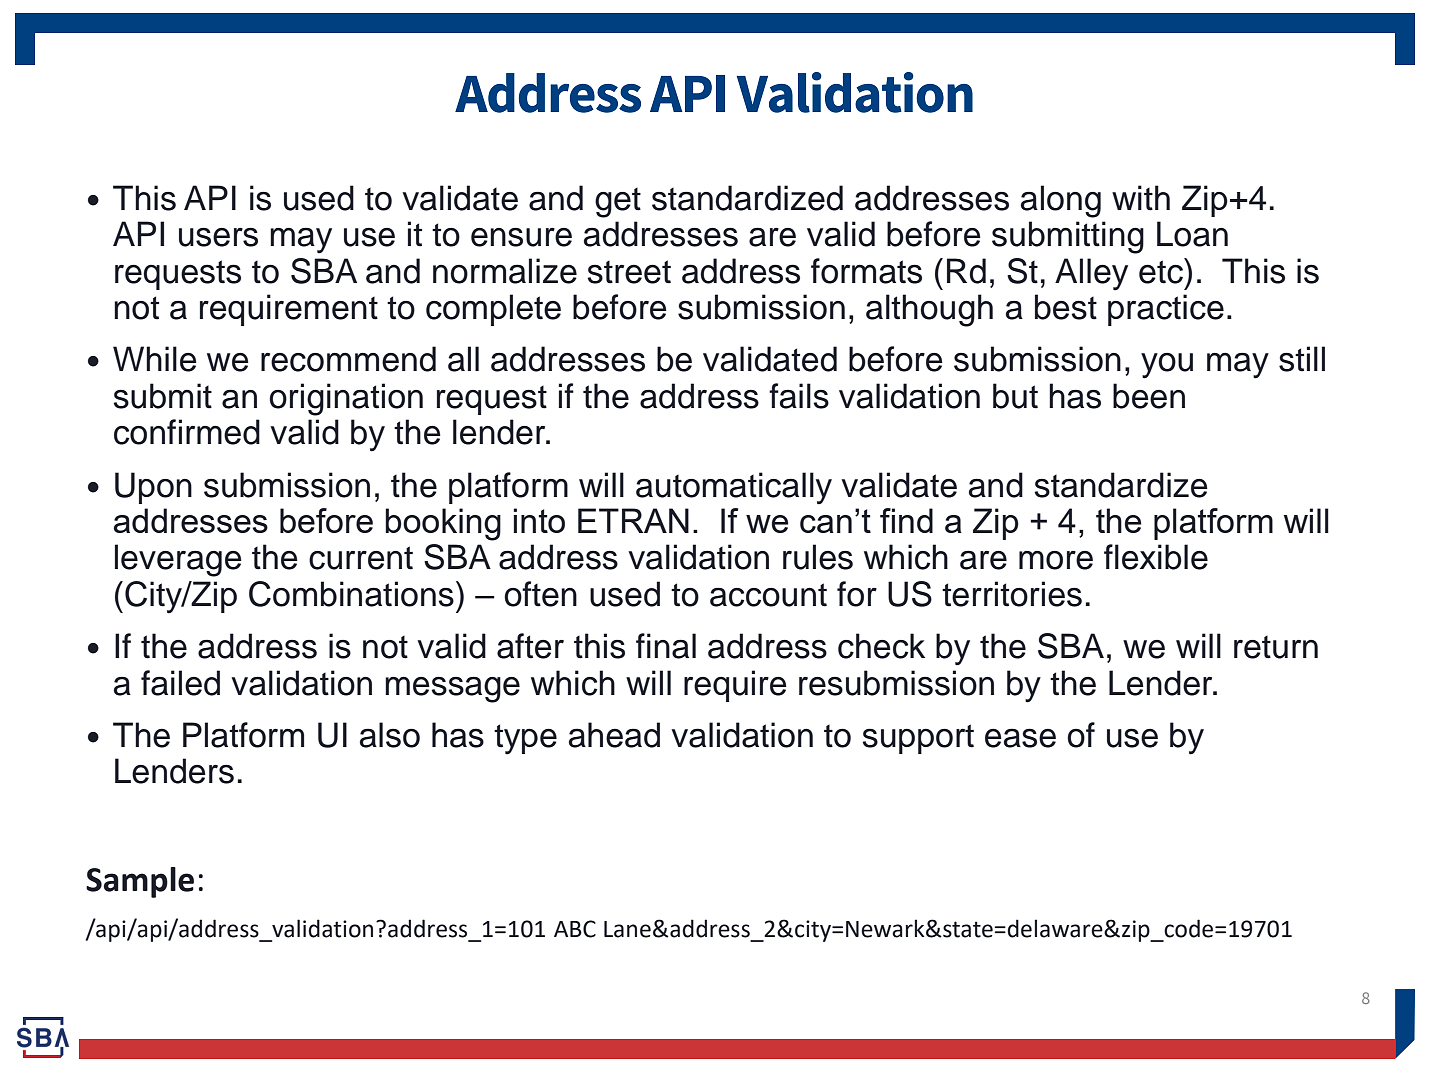 This screenshot has width=1430, height=1072. Describe the element at coordinates (1156, 557) in the screenshot. I see `flexible` at that location.
